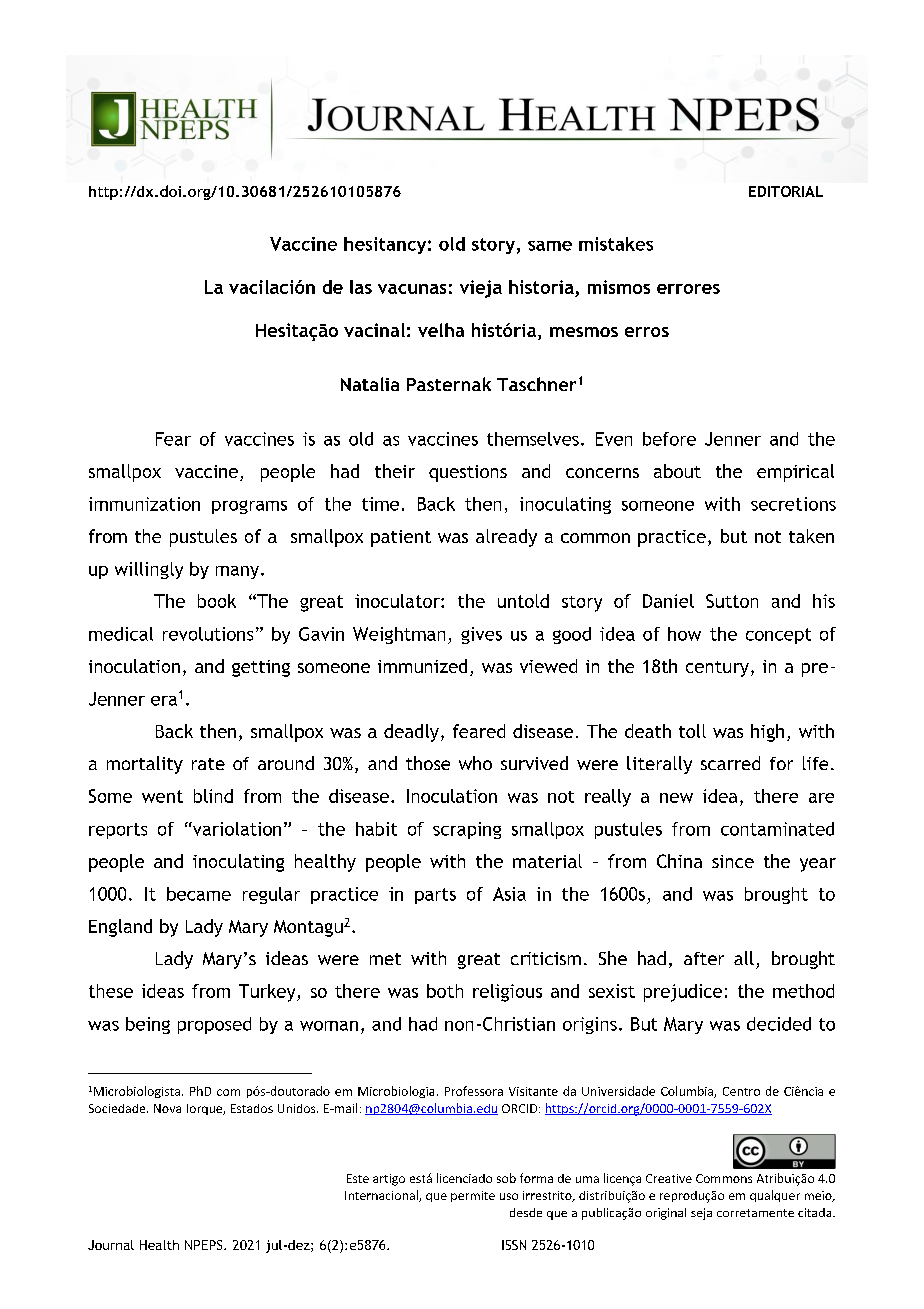 Image resolution: width=924 pixels, height=1309 pixels. Describe the element at coordinates (435, 896) in the document. I see `parts` at that location.
